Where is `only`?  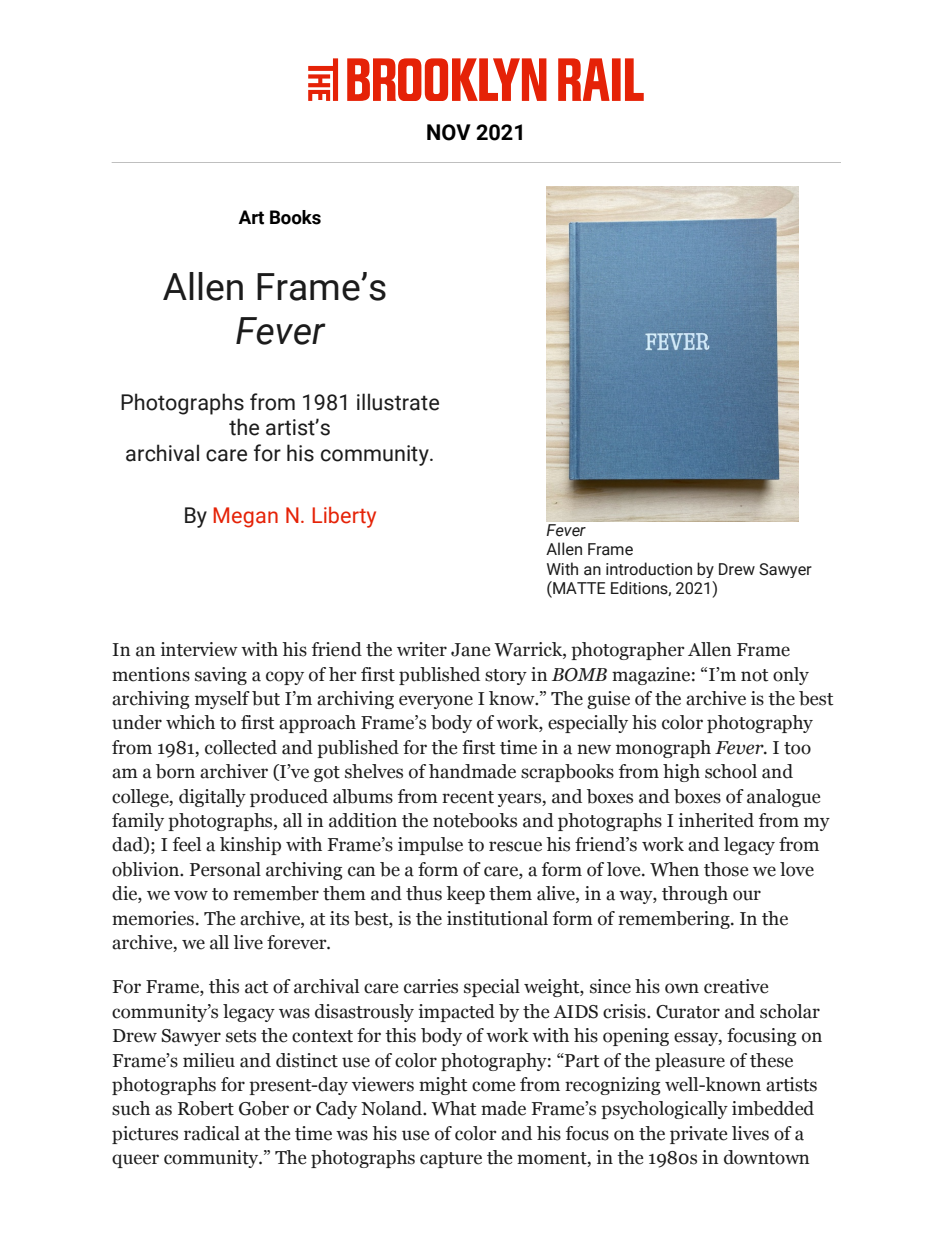
only is located at coordinates (791, 676).
